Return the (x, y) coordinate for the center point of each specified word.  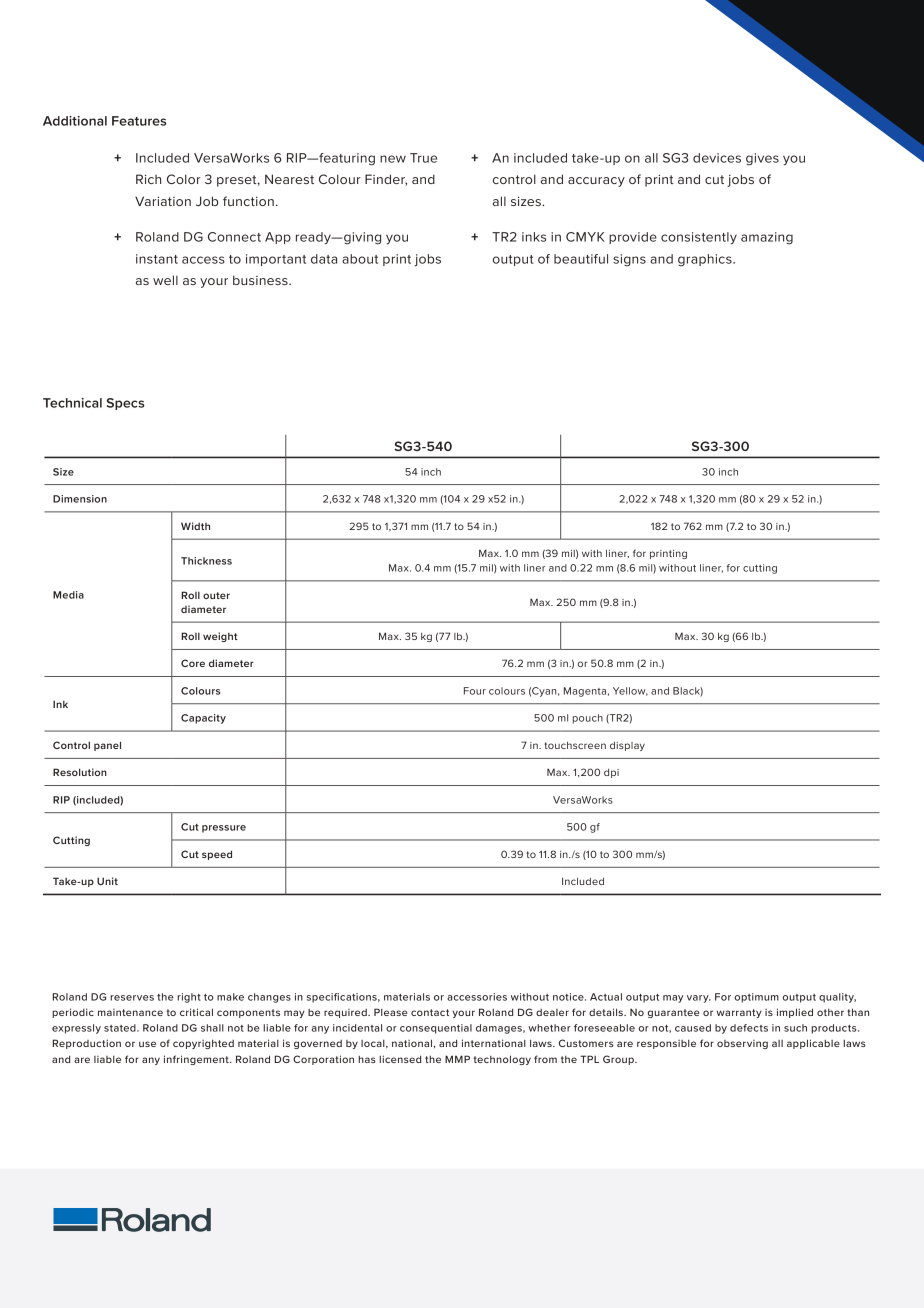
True (423, 158)
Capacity (203, 719)
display (627, 746)
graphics (706, 260)
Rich (148, 179)
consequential (436, 1029)
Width (195, 526)
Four (475, 691)
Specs (126, 404)
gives (762, 159)
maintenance (130, 1012)
